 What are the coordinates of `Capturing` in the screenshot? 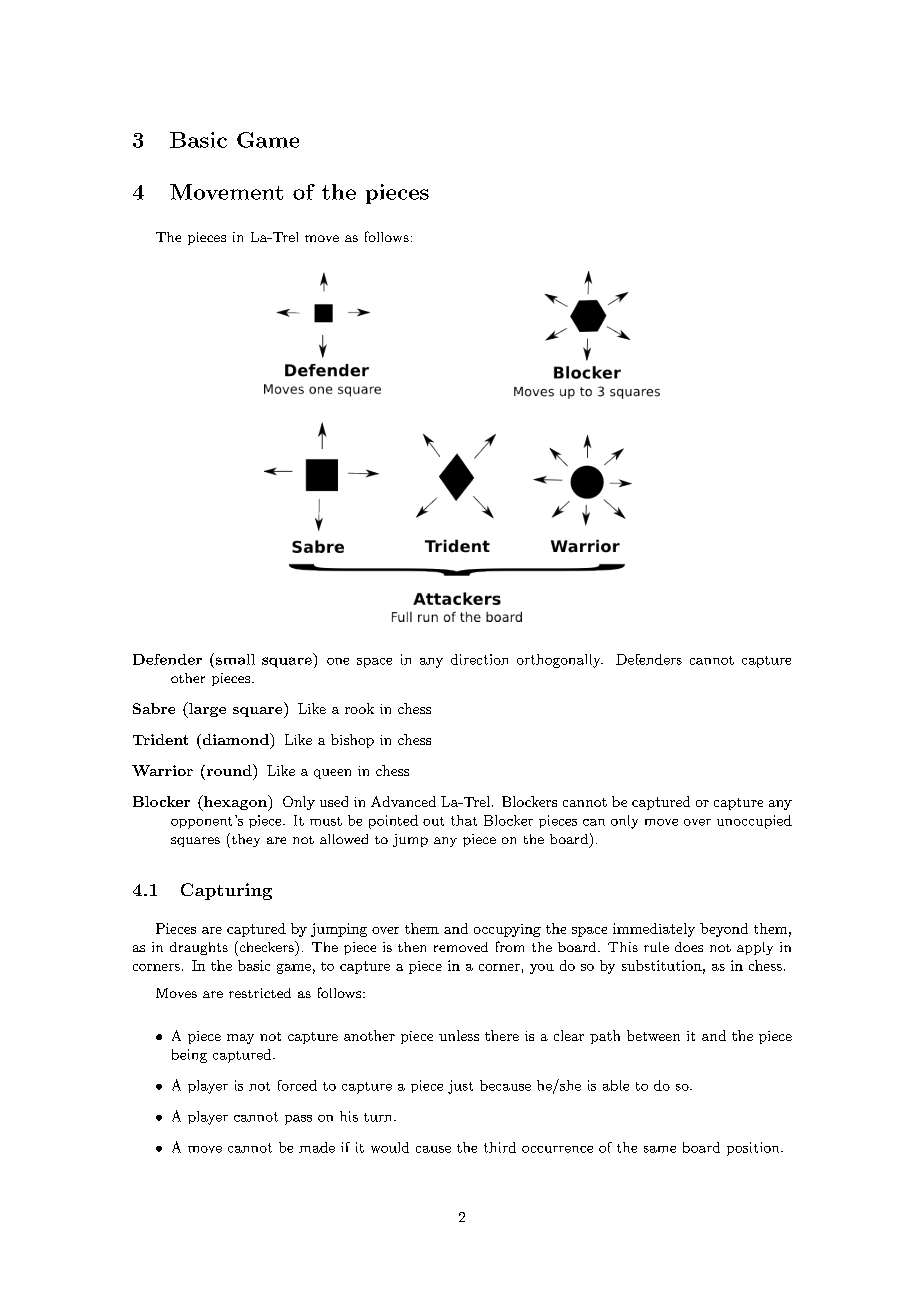 It's located at (226, 891).
